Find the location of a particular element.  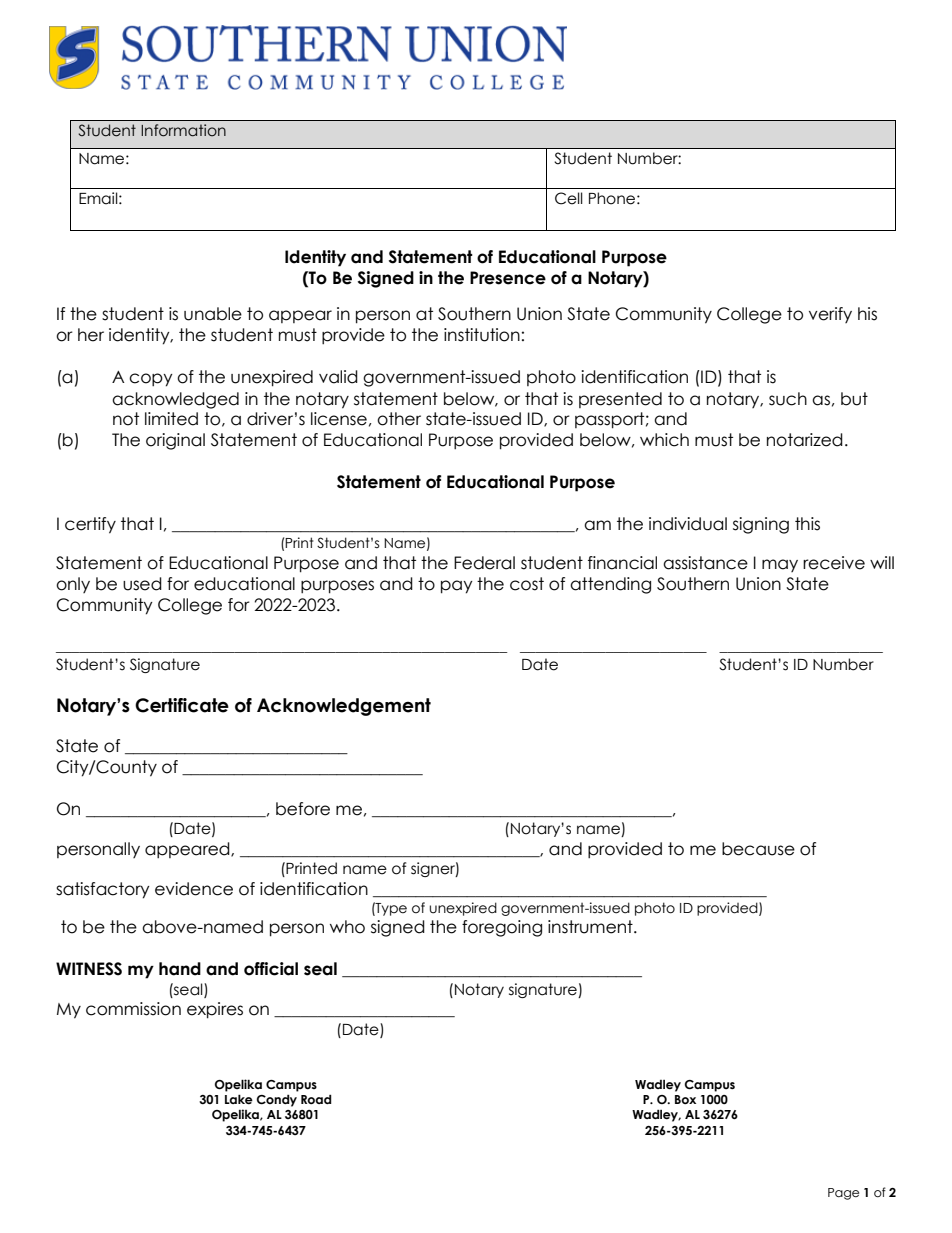

this is located at coordinates (807, 524).
